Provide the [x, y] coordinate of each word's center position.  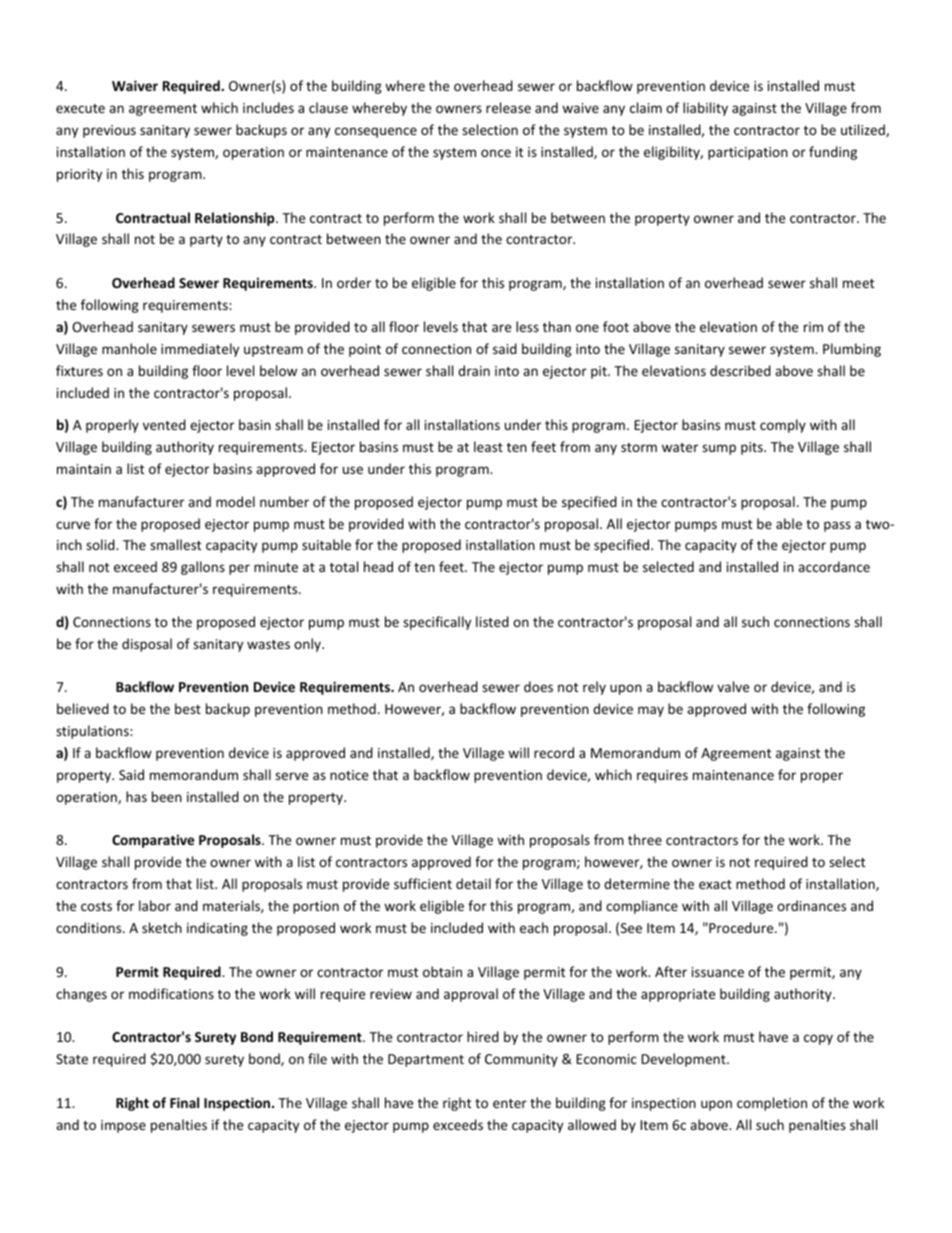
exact [715, 884]
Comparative [153, 841]
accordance [834, 566]
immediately [200, 350]
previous [109, 131]
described [740, 370]
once [496, 153]
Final [184, 1102]
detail [473, 883]
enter [510, 1103]
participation [748, 153]
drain [474, 370]
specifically [437, 623]
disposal [147, 645]
